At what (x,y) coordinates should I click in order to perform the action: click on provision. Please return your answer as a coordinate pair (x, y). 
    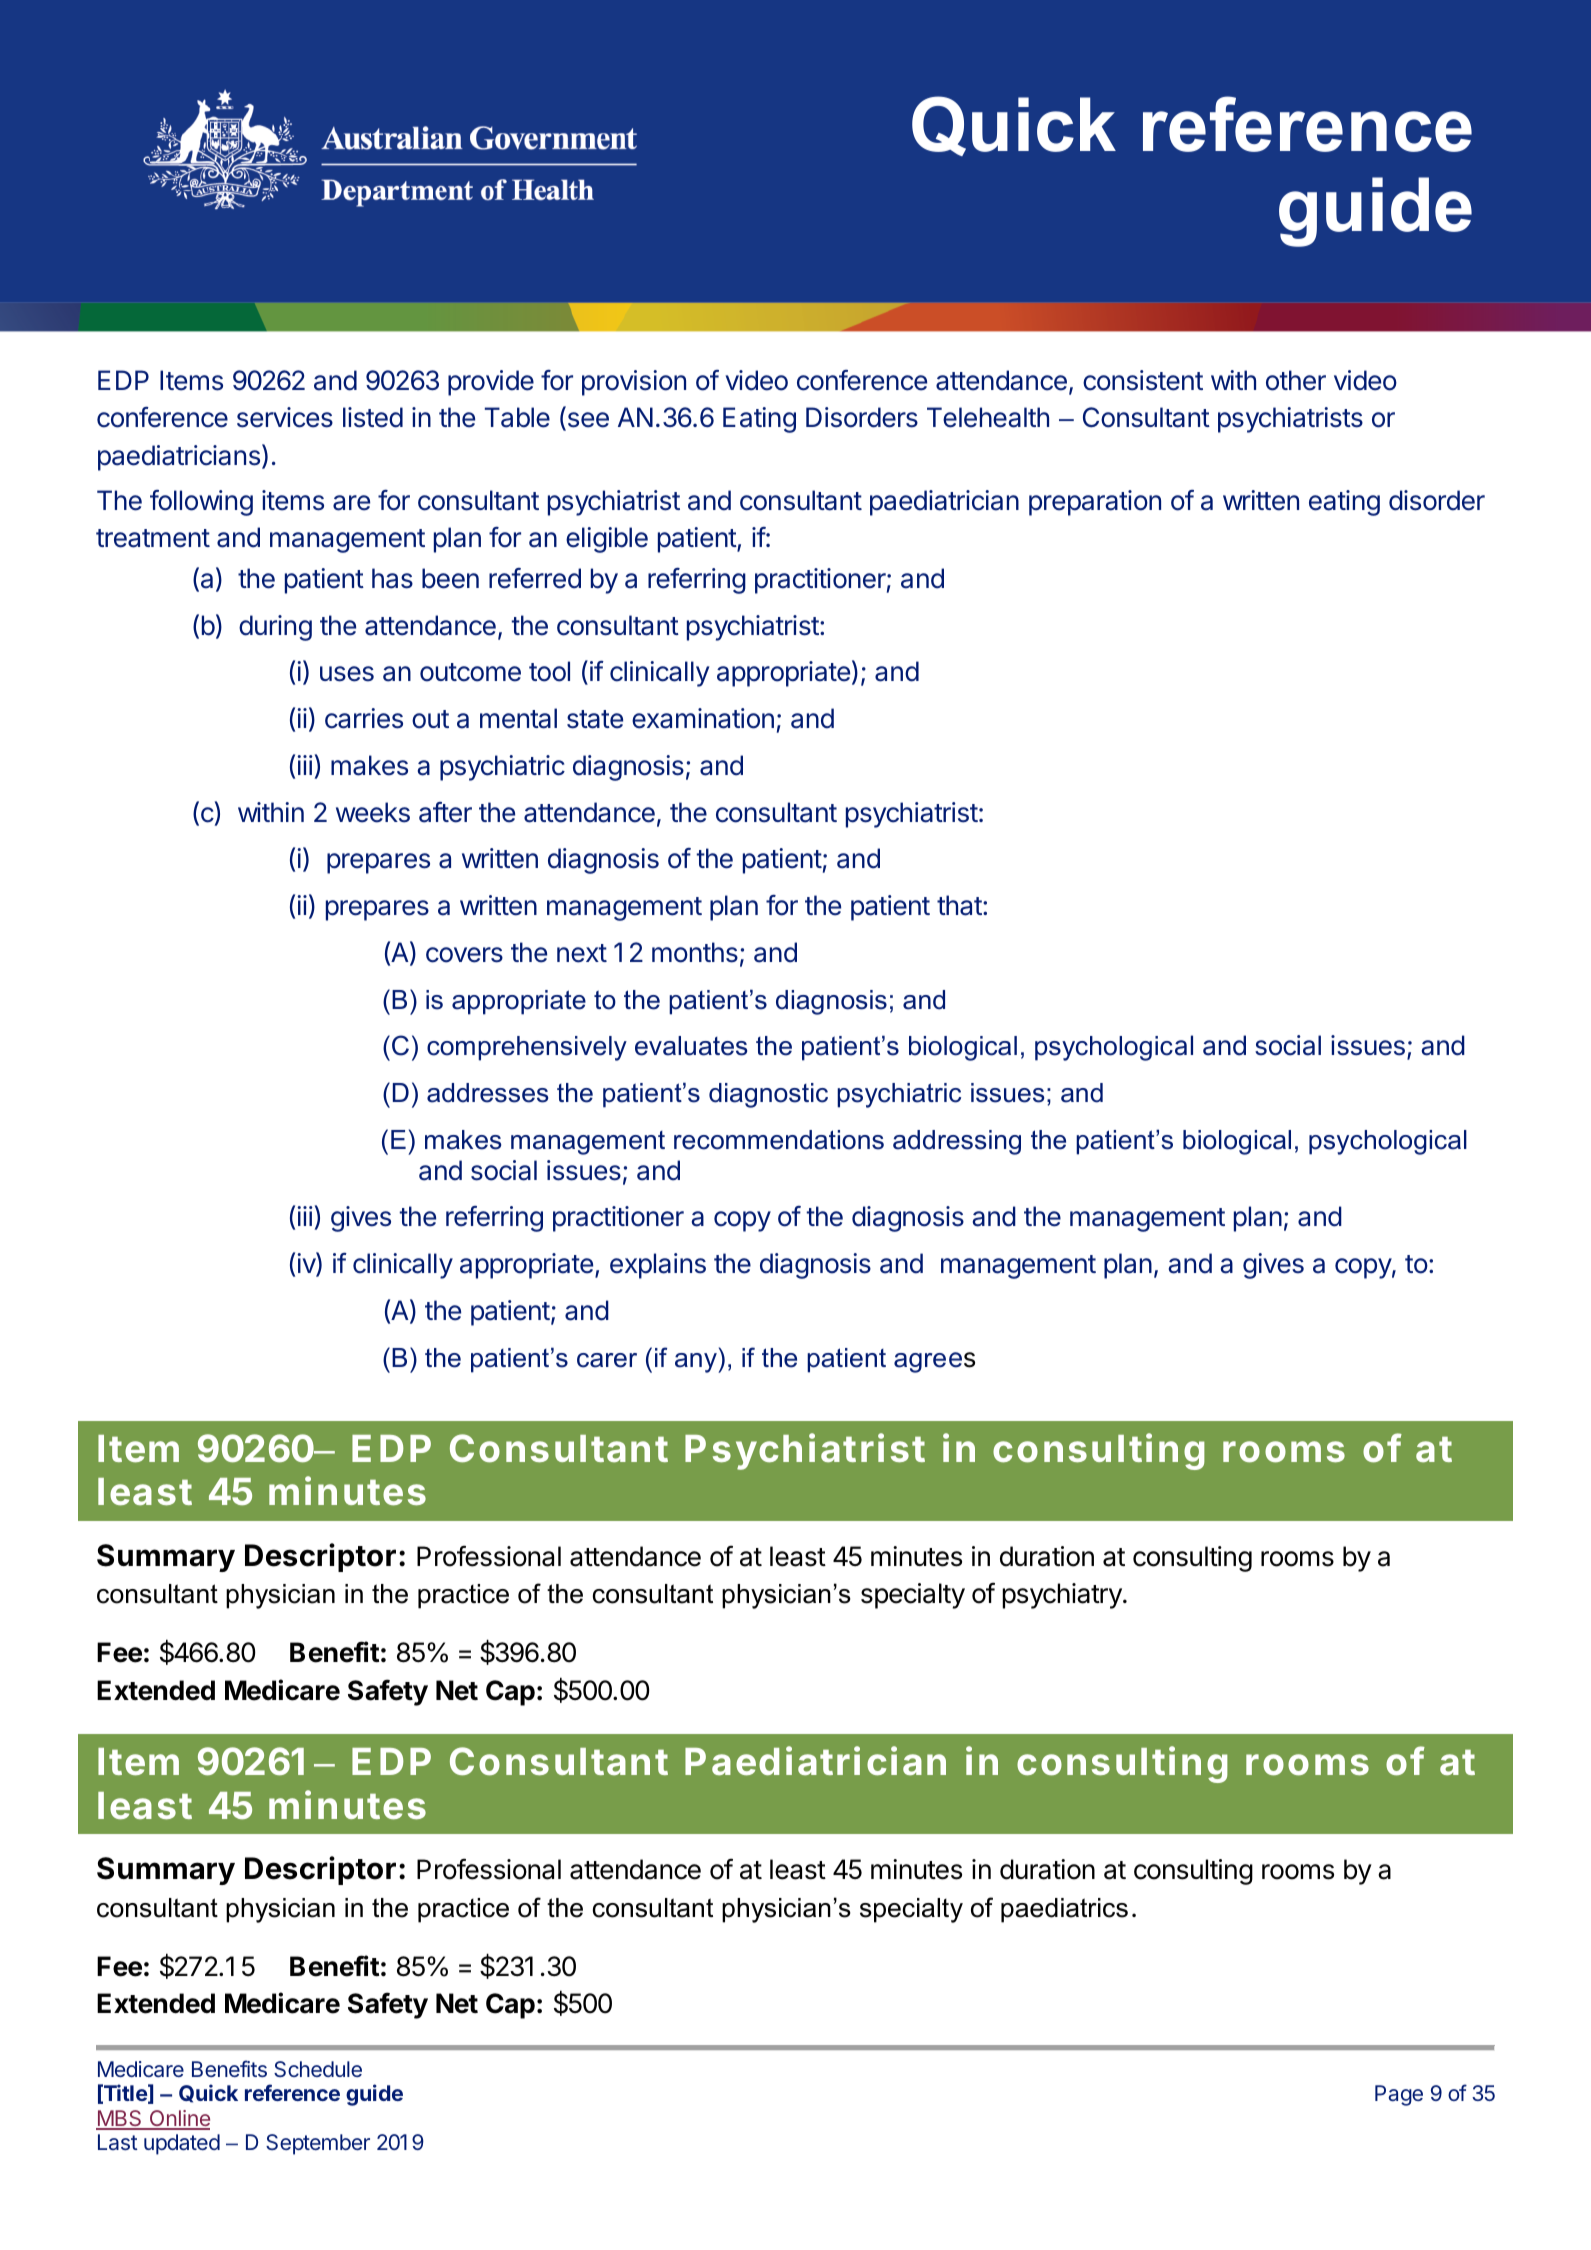
    Looking at the image, I should click on (634, 383).
